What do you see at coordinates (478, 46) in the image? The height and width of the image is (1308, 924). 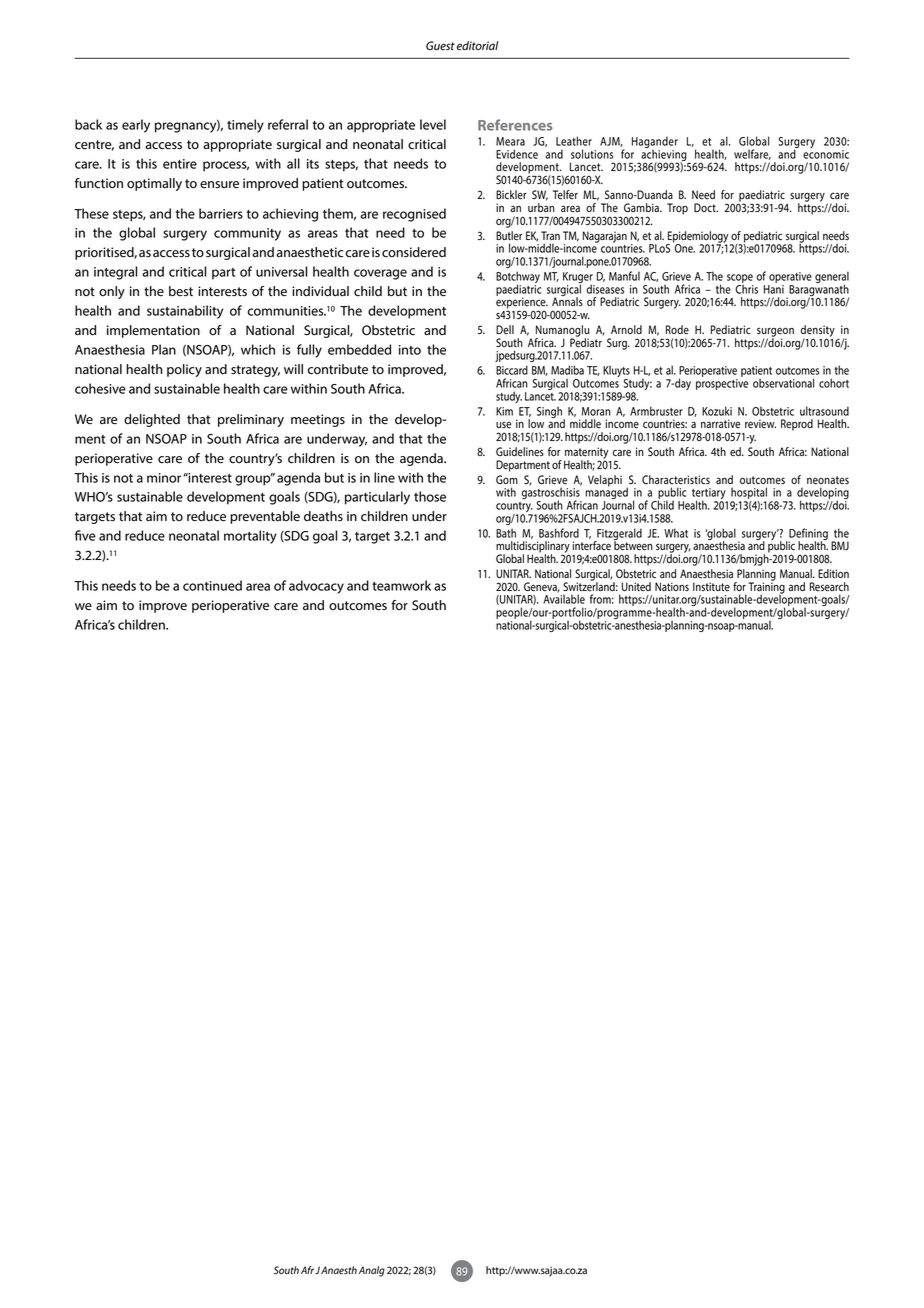 I see `editorial` at bounding box center [478, 46].
